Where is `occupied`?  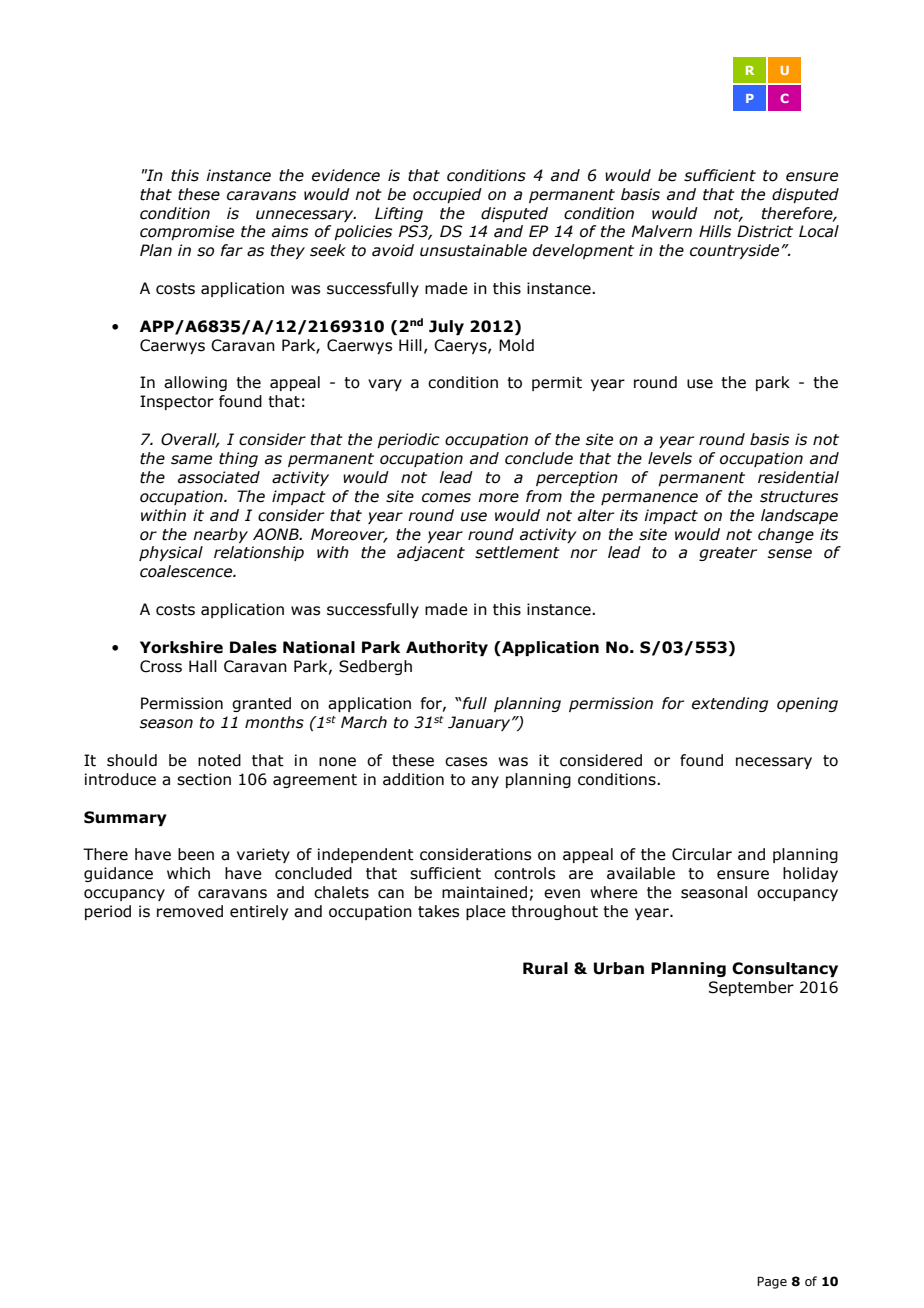 occupied is located at coordinates (447, 195).
